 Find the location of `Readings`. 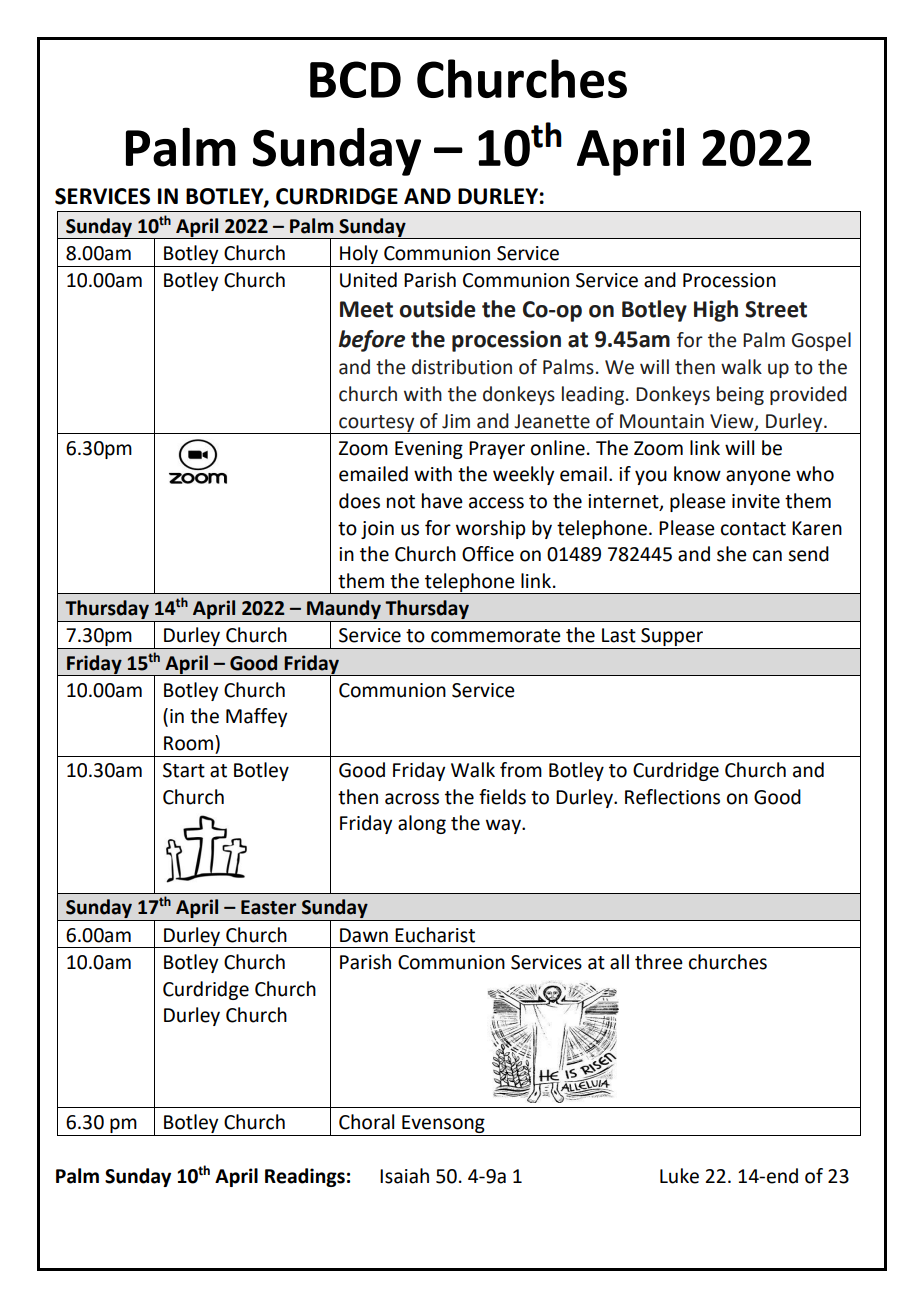

Readings is located at coordinates (305, 1177).
